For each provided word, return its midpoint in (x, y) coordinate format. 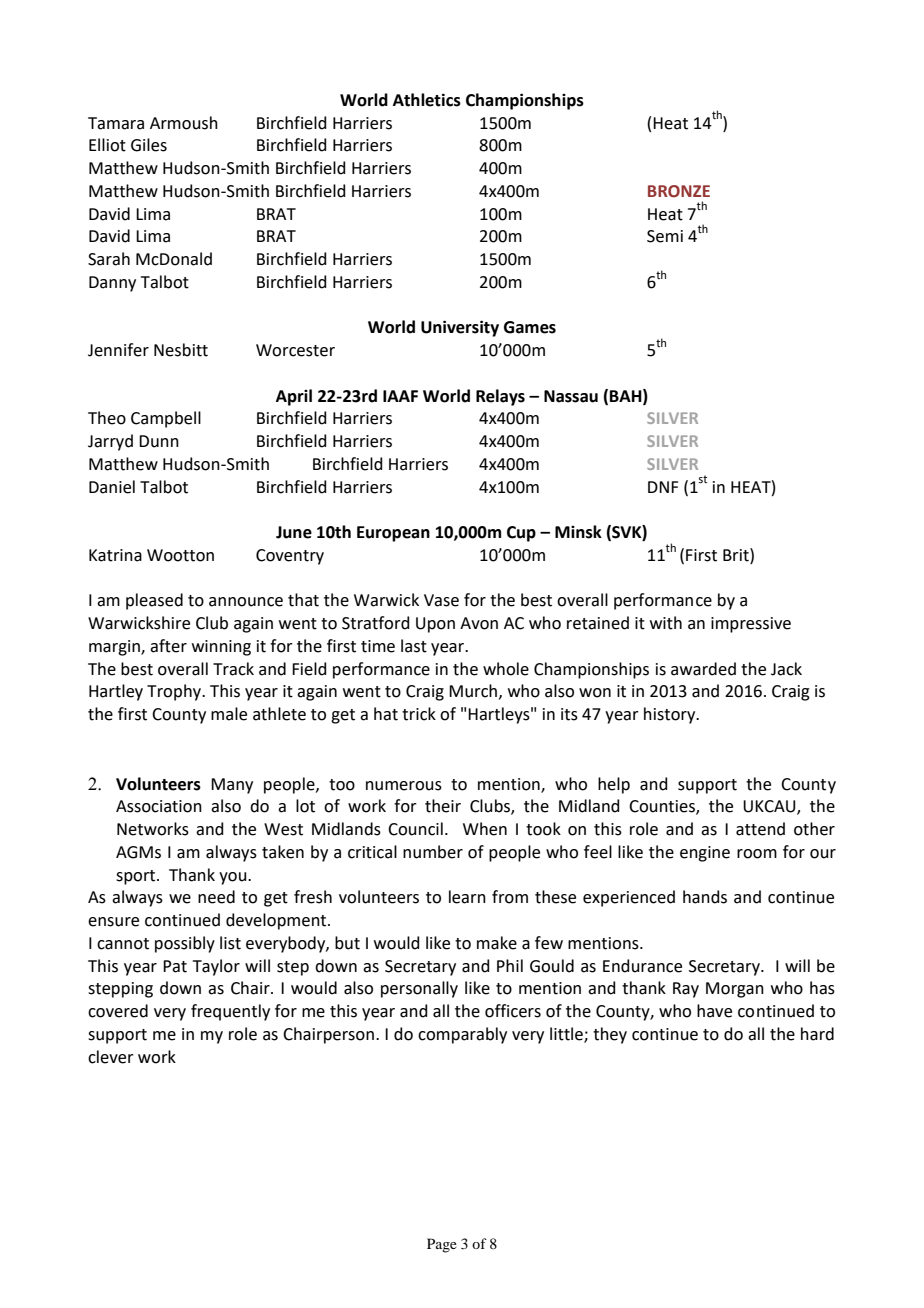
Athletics (427, 100)
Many (232, 786)
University (460, 328)
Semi (665, 236)
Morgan (735, 990)
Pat (175, 966)
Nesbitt (181, 350)
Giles (149, 145)
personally (419, 989)
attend (760, 829)
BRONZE (679, 191)
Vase (441, 600)
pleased (154, 601)
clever (111, 1057)
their (443, 806)
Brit (737, 555)
